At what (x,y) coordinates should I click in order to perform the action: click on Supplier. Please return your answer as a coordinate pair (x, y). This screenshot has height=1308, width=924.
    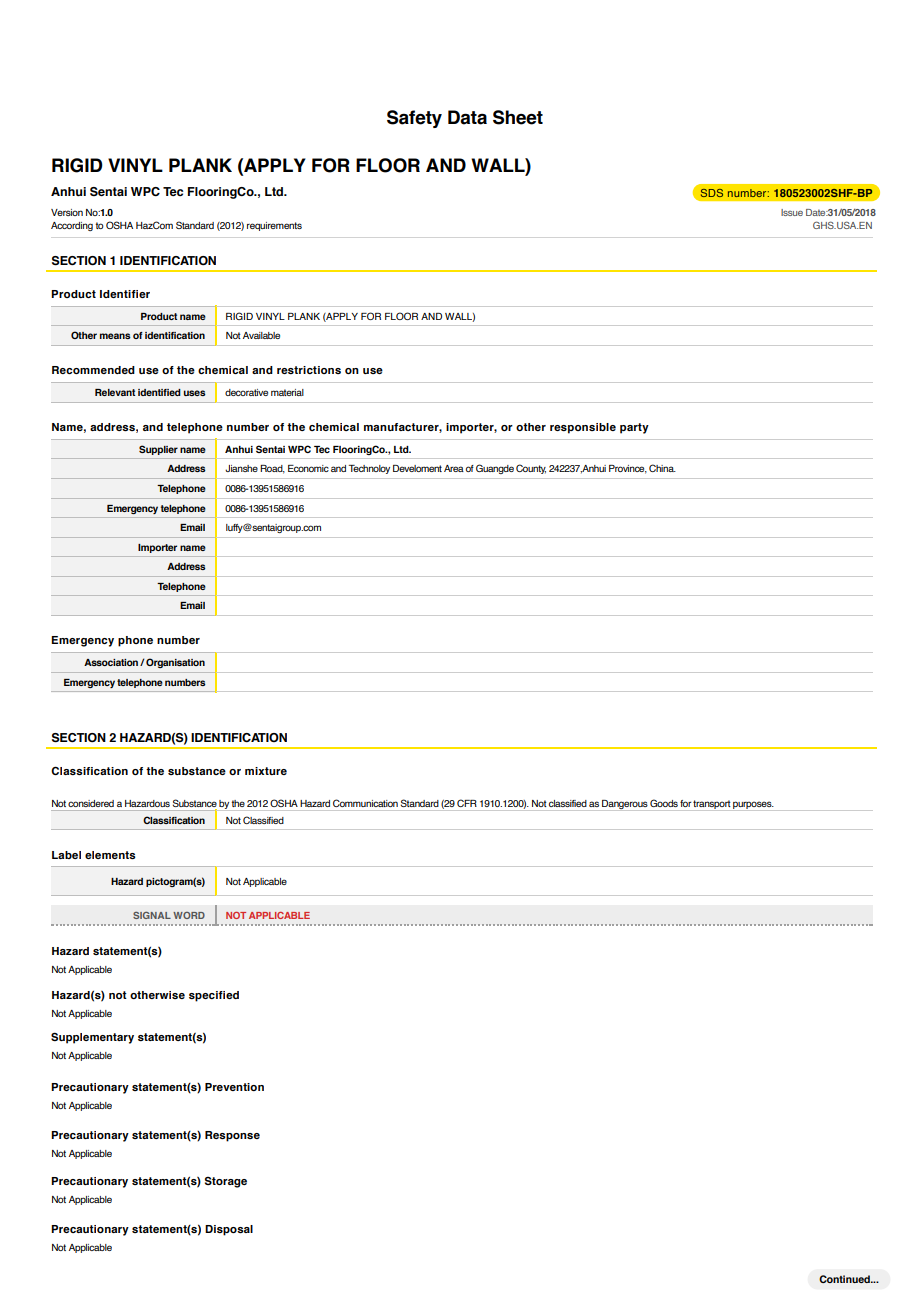
    Looking at the image, I should click on (158, 450).
